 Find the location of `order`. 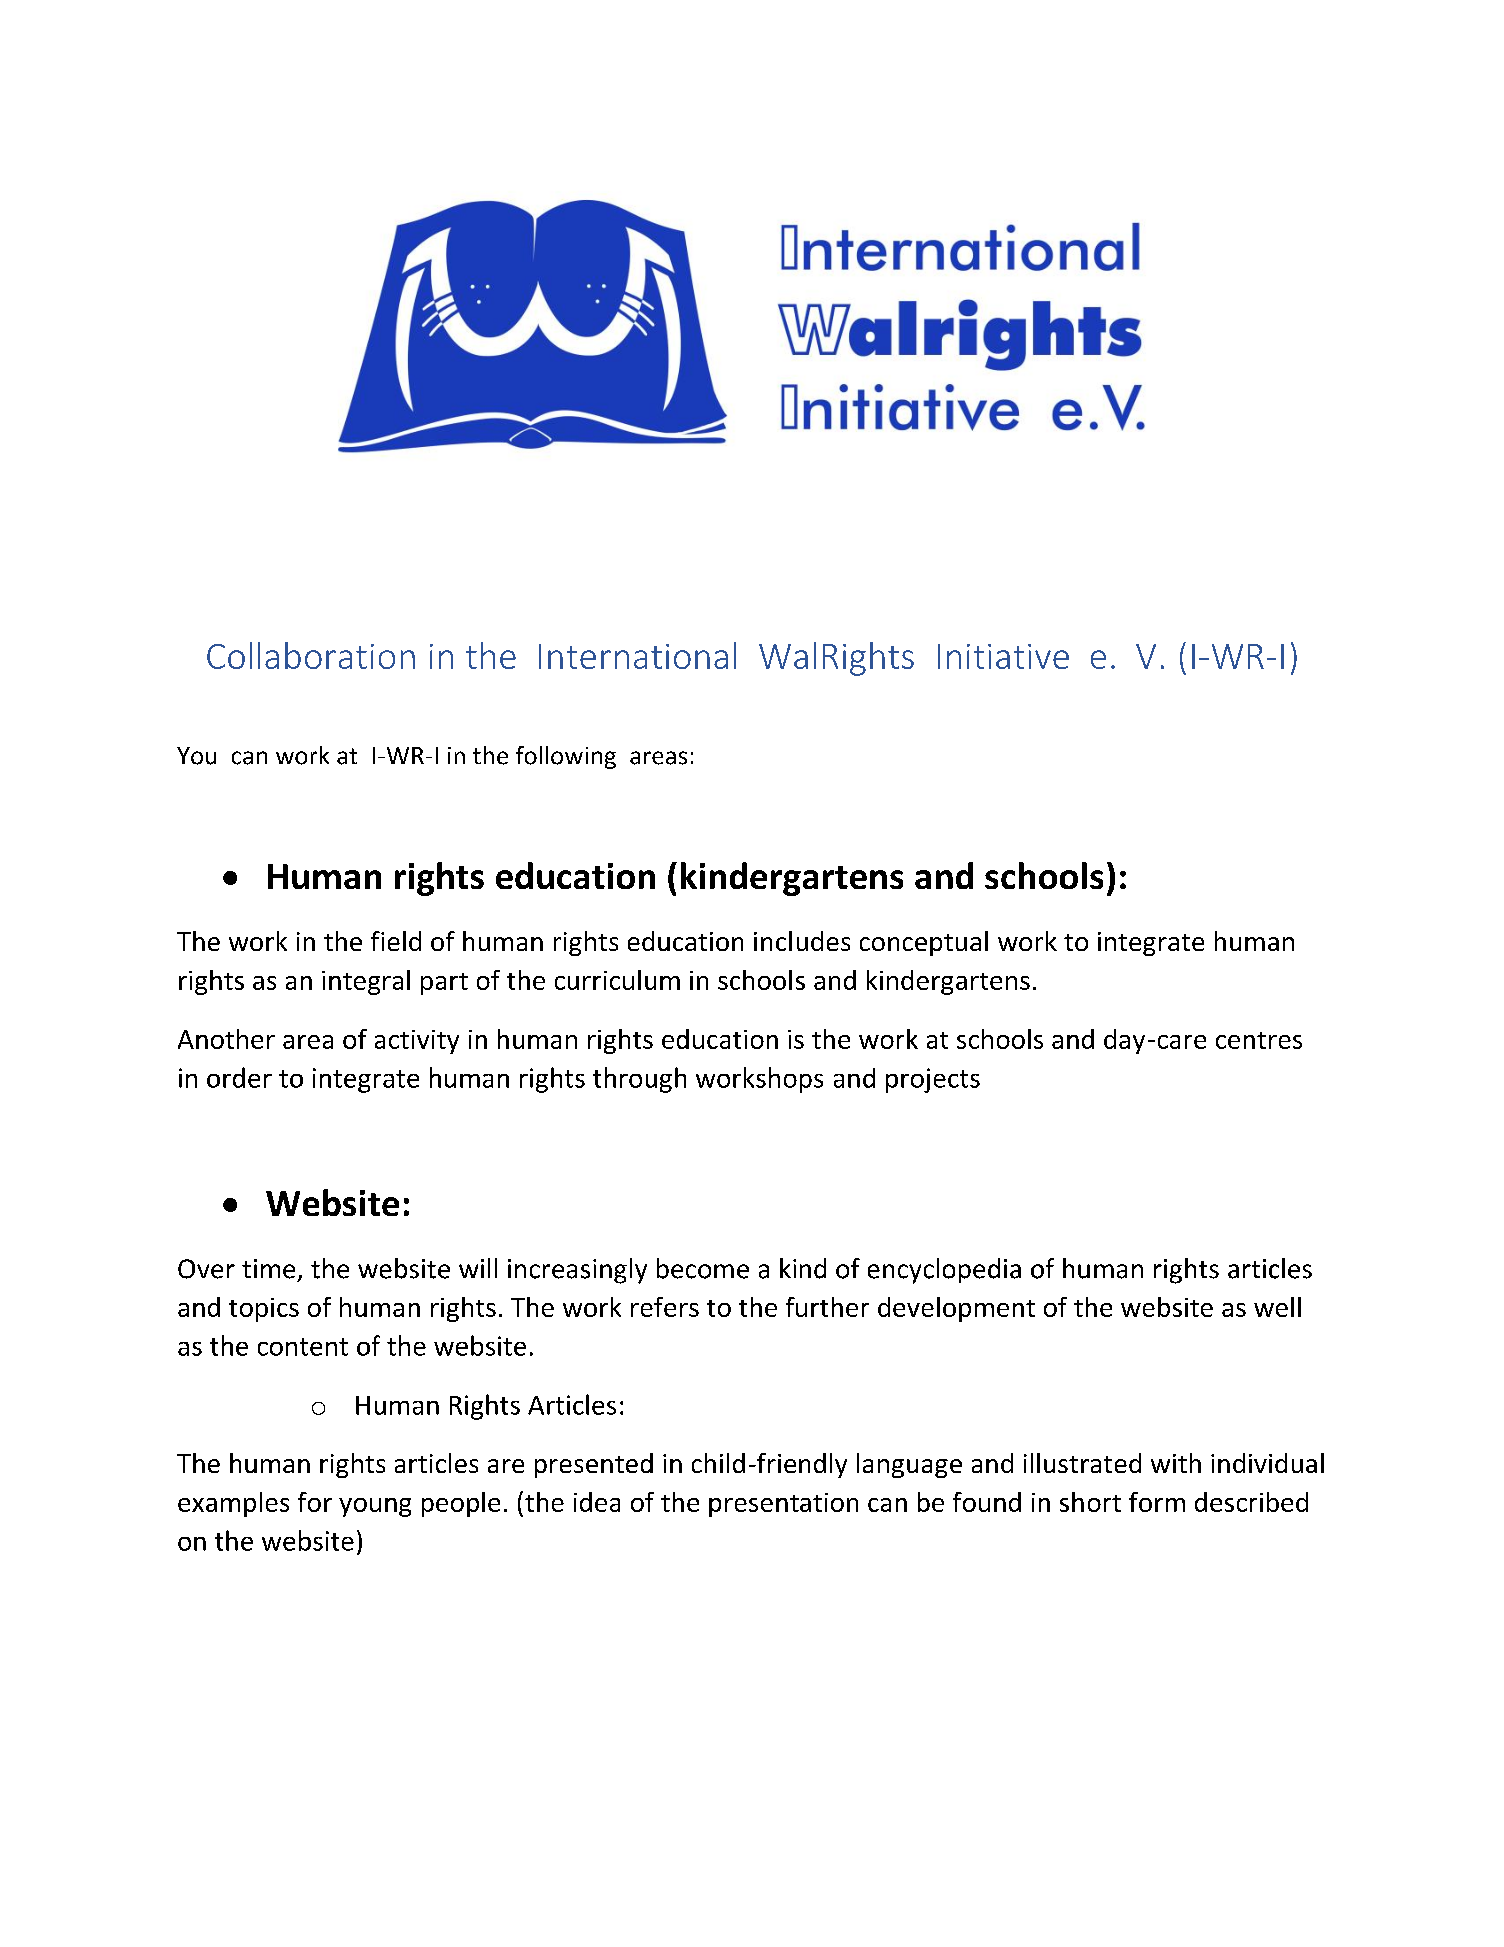

order is located at coordinates (239, 1077).
